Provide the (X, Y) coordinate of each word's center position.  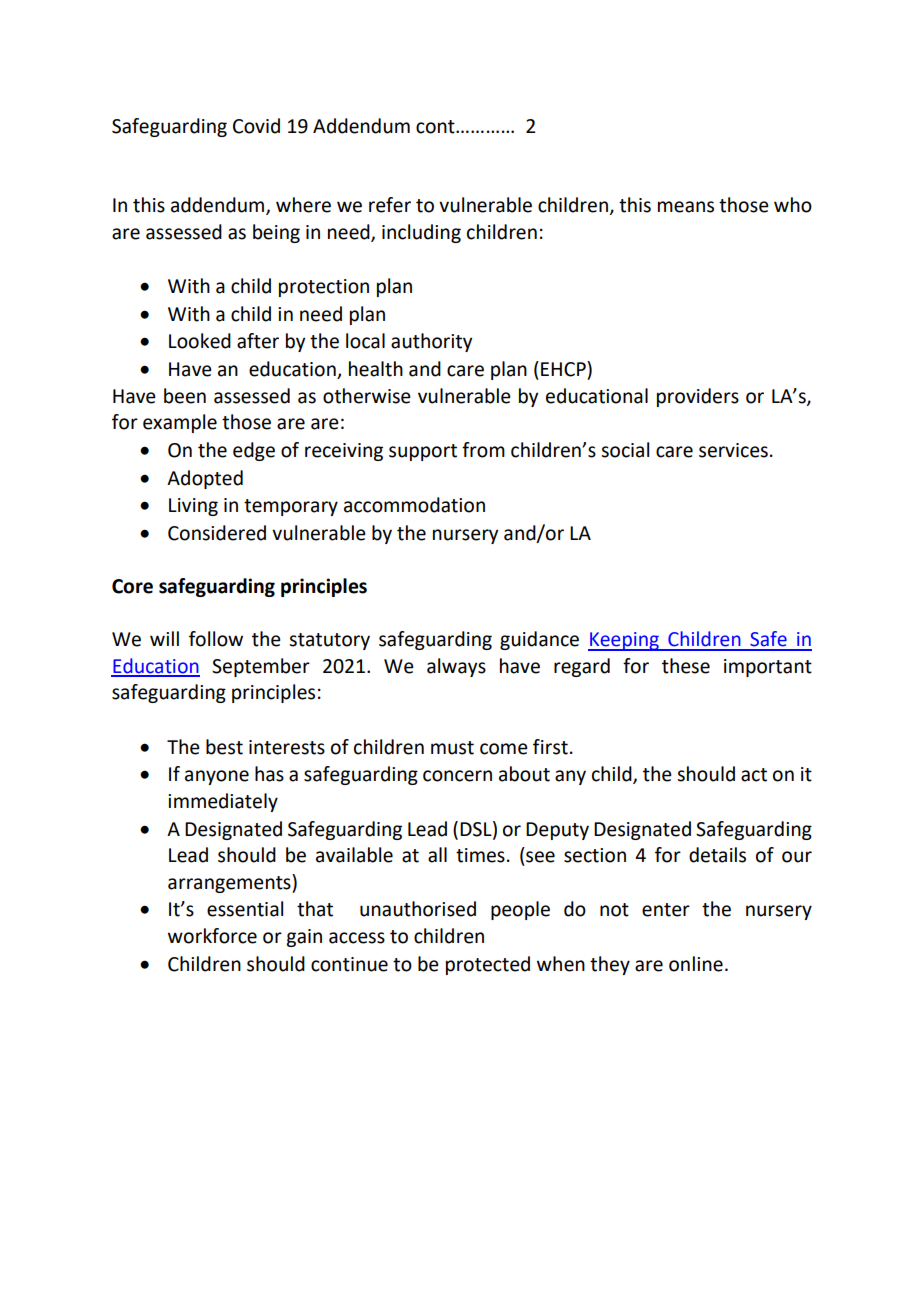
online (696, 964)
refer (390, 205)
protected (488, 965)
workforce (212, 936)
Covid (256, 126)
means (686, 207)
